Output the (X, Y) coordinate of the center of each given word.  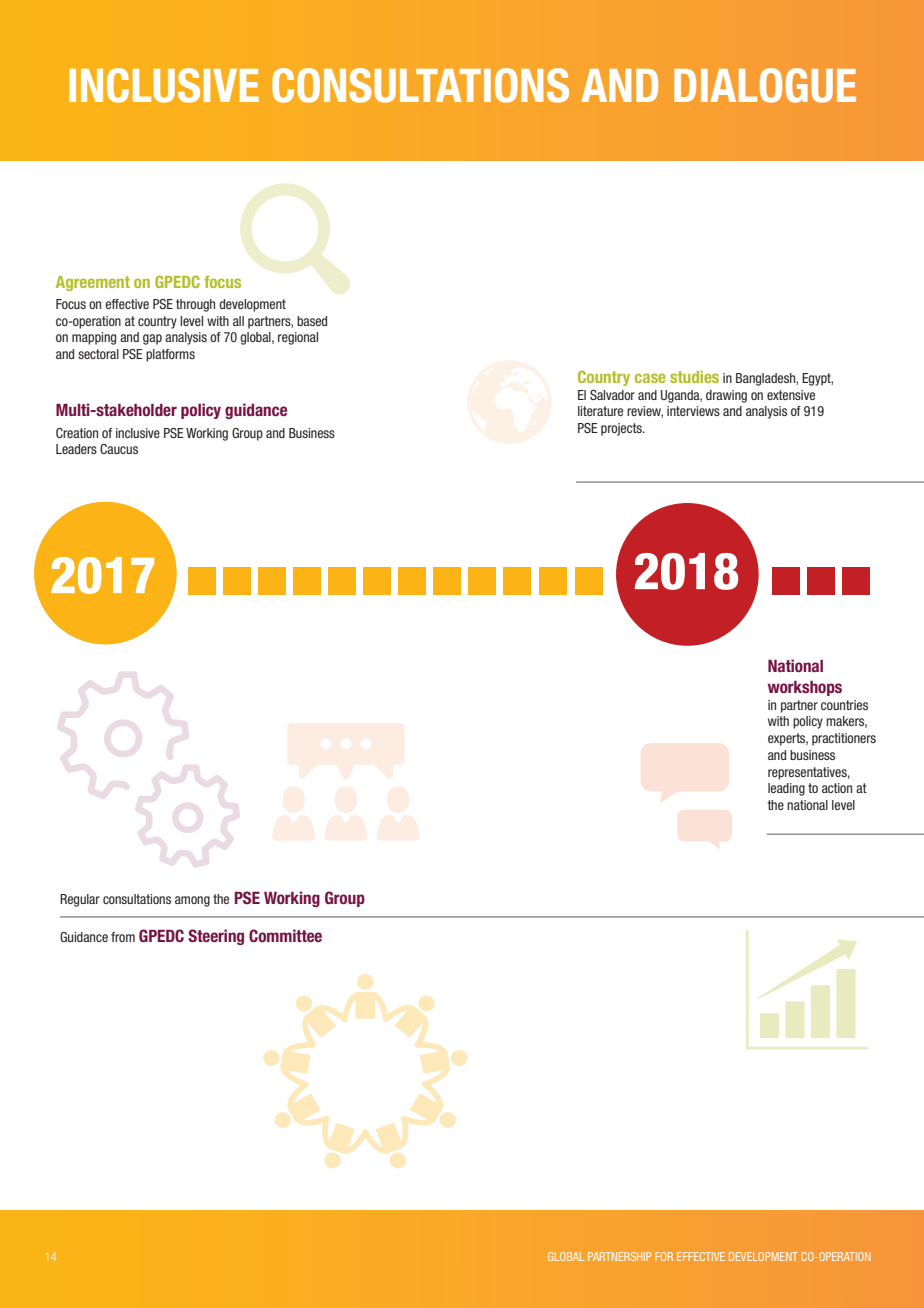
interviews (693, 411)
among (192, 901)
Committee (285, 935)
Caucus (119, 449)
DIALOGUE (765, 85)
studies (694, 377)
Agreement (93, 283)
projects (622, 429)
